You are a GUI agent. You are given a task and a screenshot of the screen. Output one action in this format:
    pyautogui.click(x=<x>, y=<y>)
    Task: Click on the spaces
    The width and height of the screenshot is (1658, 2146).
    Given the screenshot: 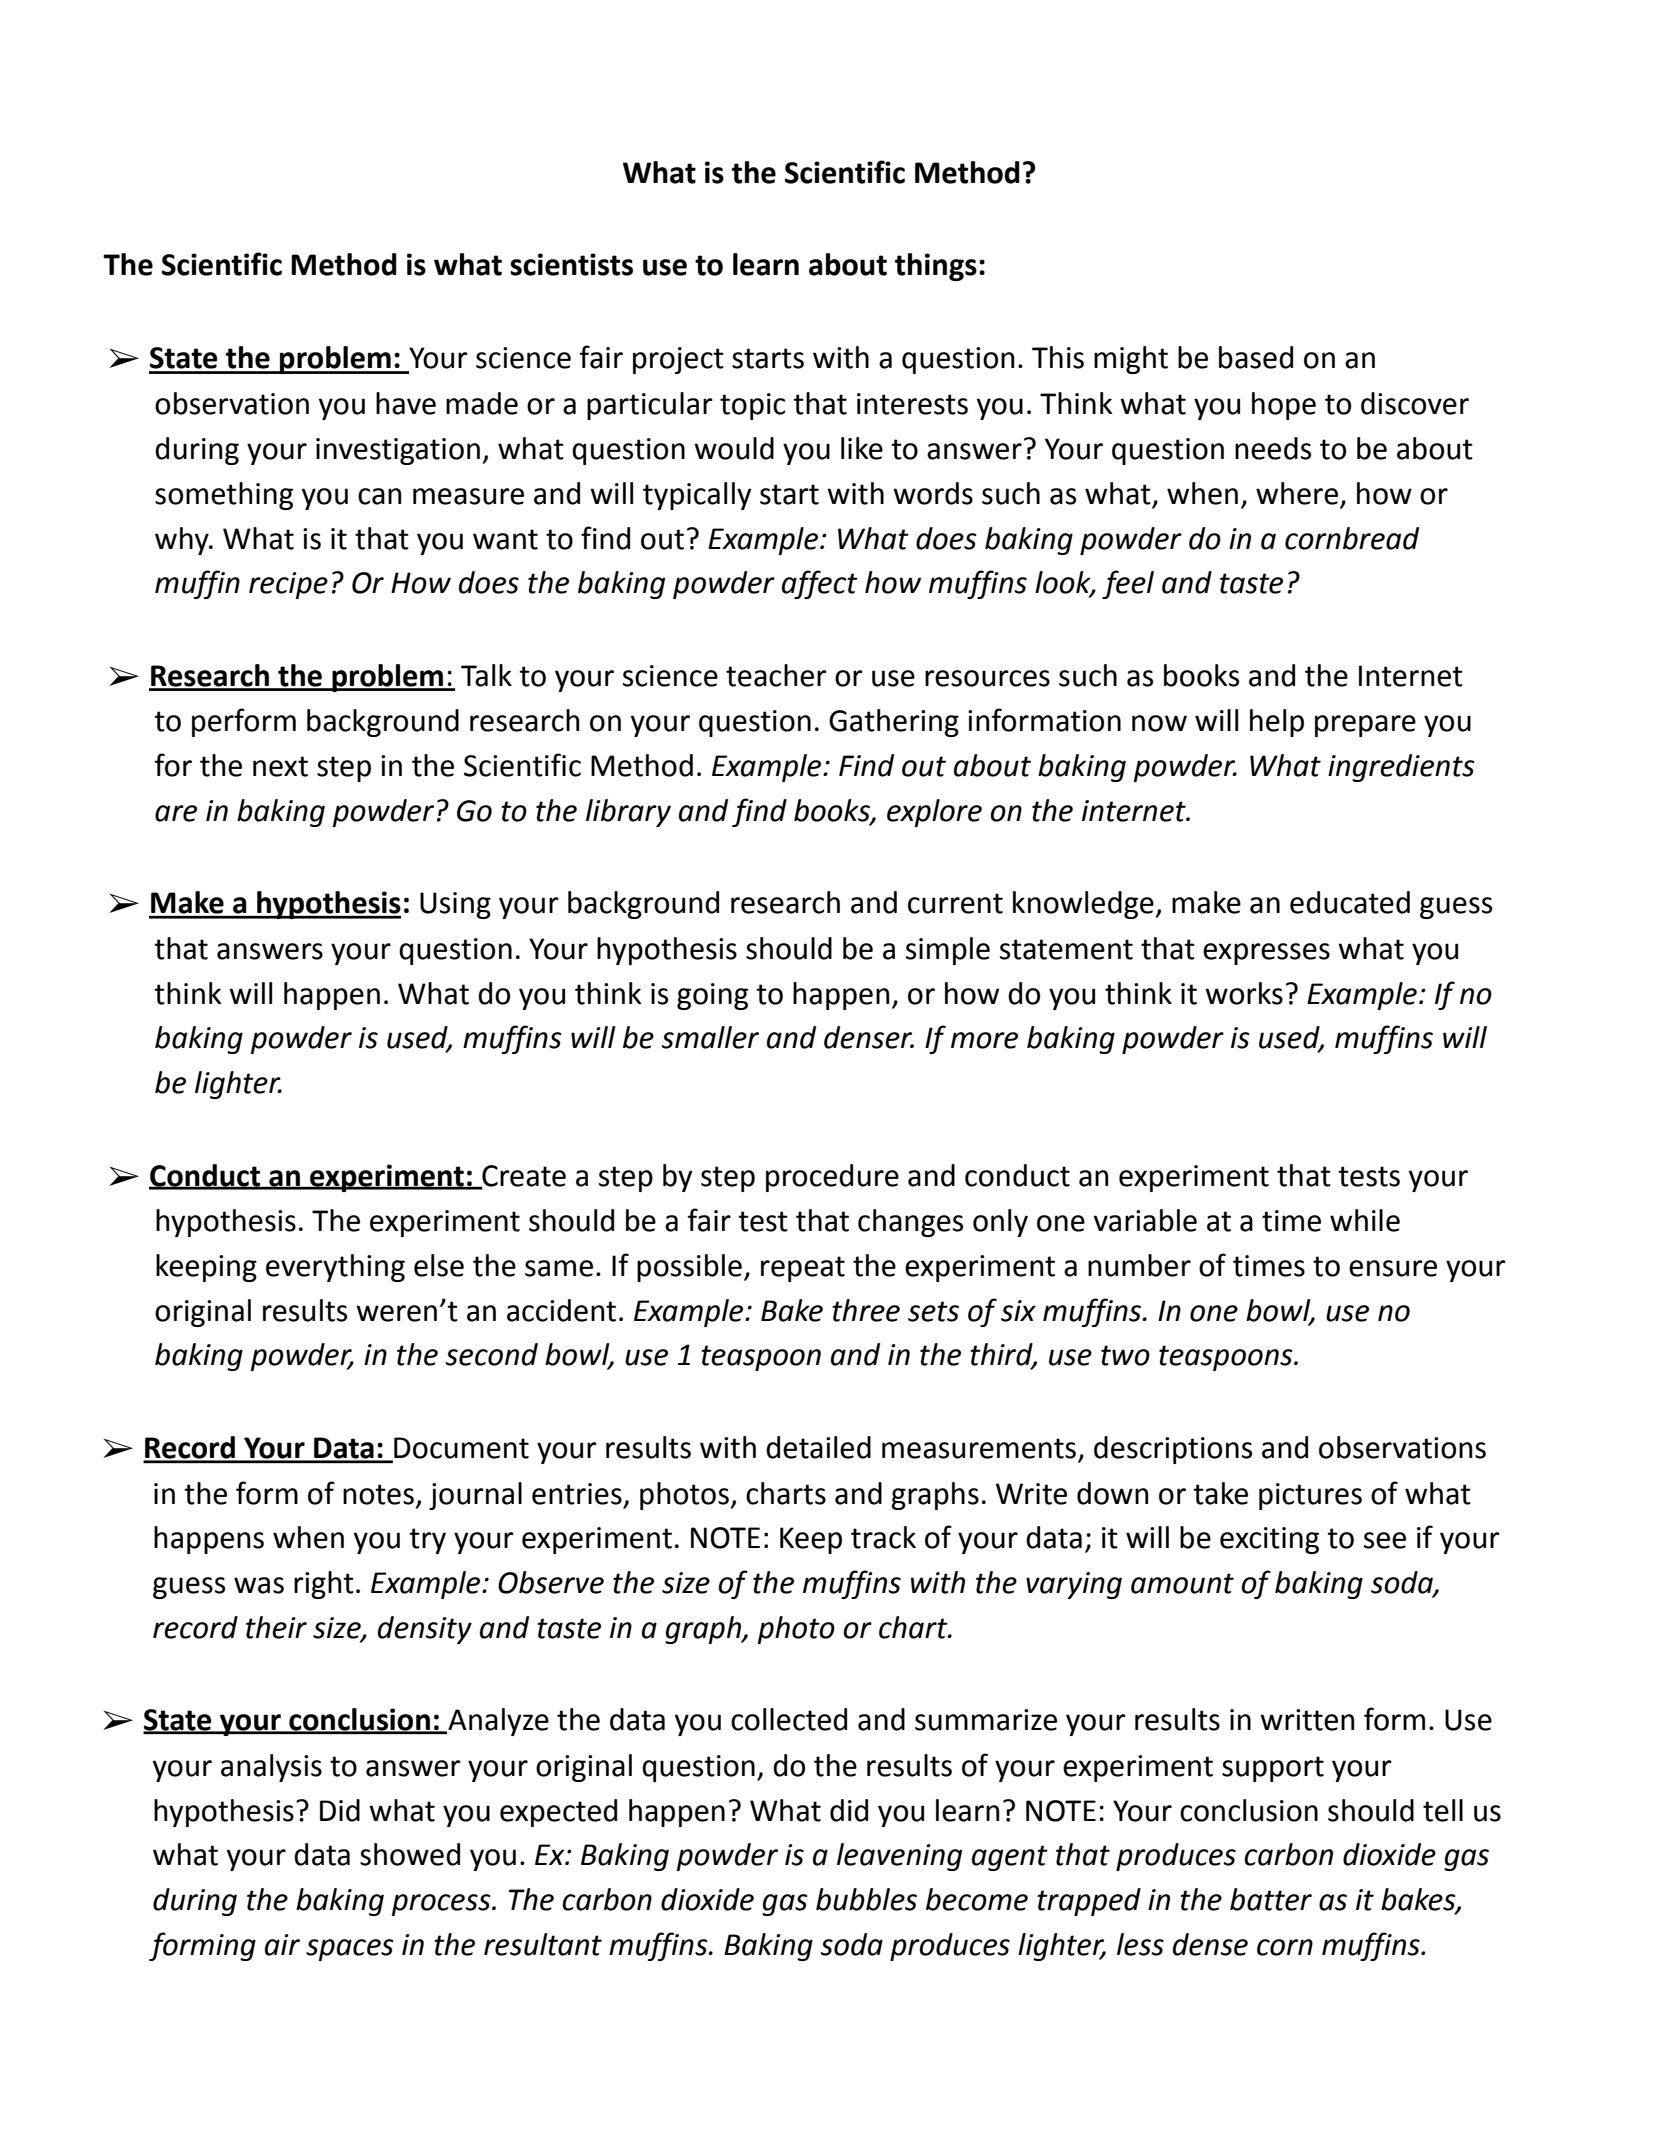 What is the action you would take?
    pyautogui.click(x=350, y=1950)
